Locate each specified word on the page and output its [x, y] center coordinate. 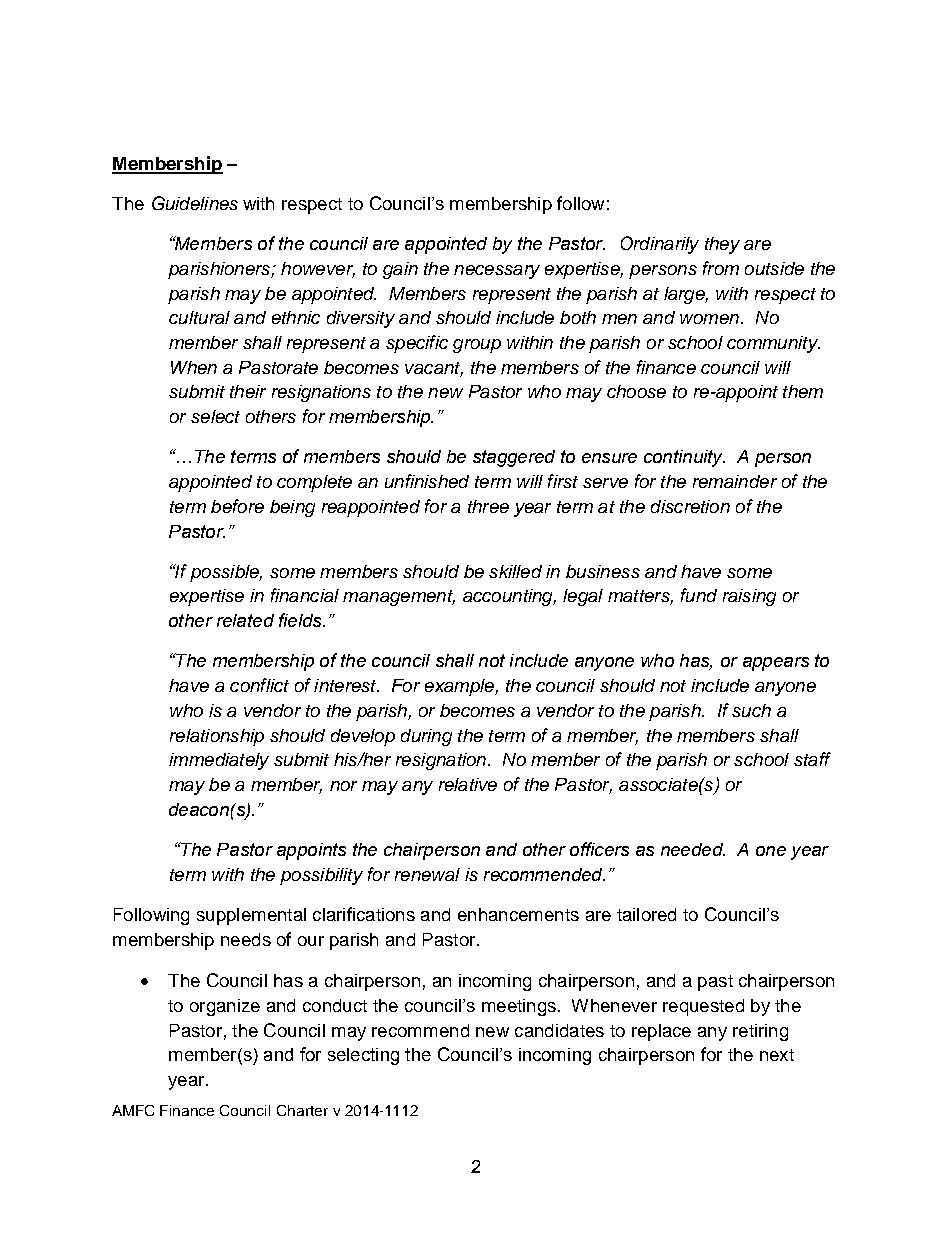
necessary [497, 272]
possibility [321, 876]
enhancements [518, 914]
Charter [302, 1110]
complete [314, 483]
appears [776, 664]
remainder [735, 481]
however [318, 270]
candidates [559, 1030]
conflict [259, 685]
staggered [514, 458]
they [722, 245]
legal [583, 597]
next [777, 1055]
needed [693, 849]
